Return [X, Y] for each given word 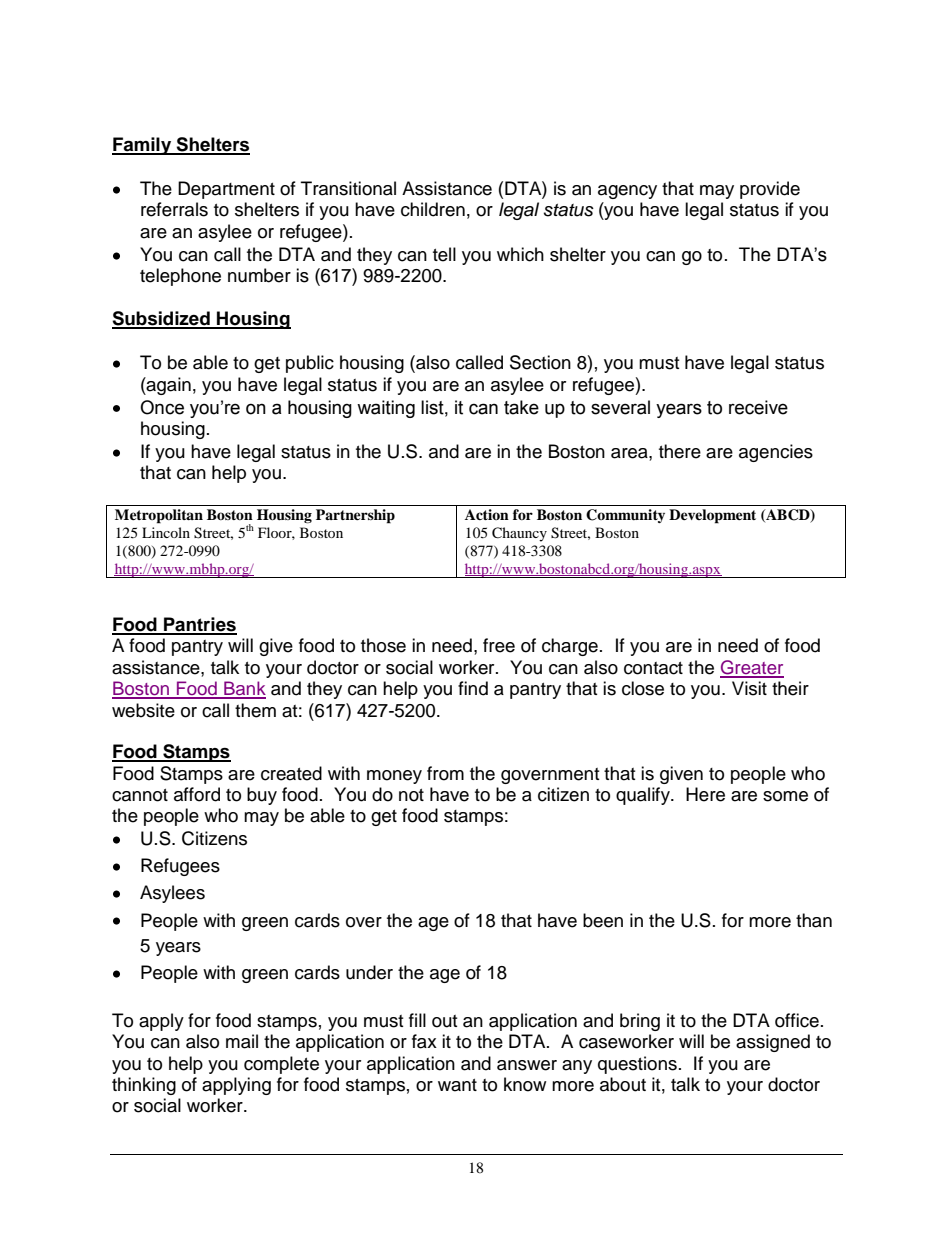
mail [242, 1041]
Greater [752, 668]
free [499, 645]
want [457, 1085]
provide [770, 190]
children [433, 209]
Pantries [199, 625]
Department [226, 190]
